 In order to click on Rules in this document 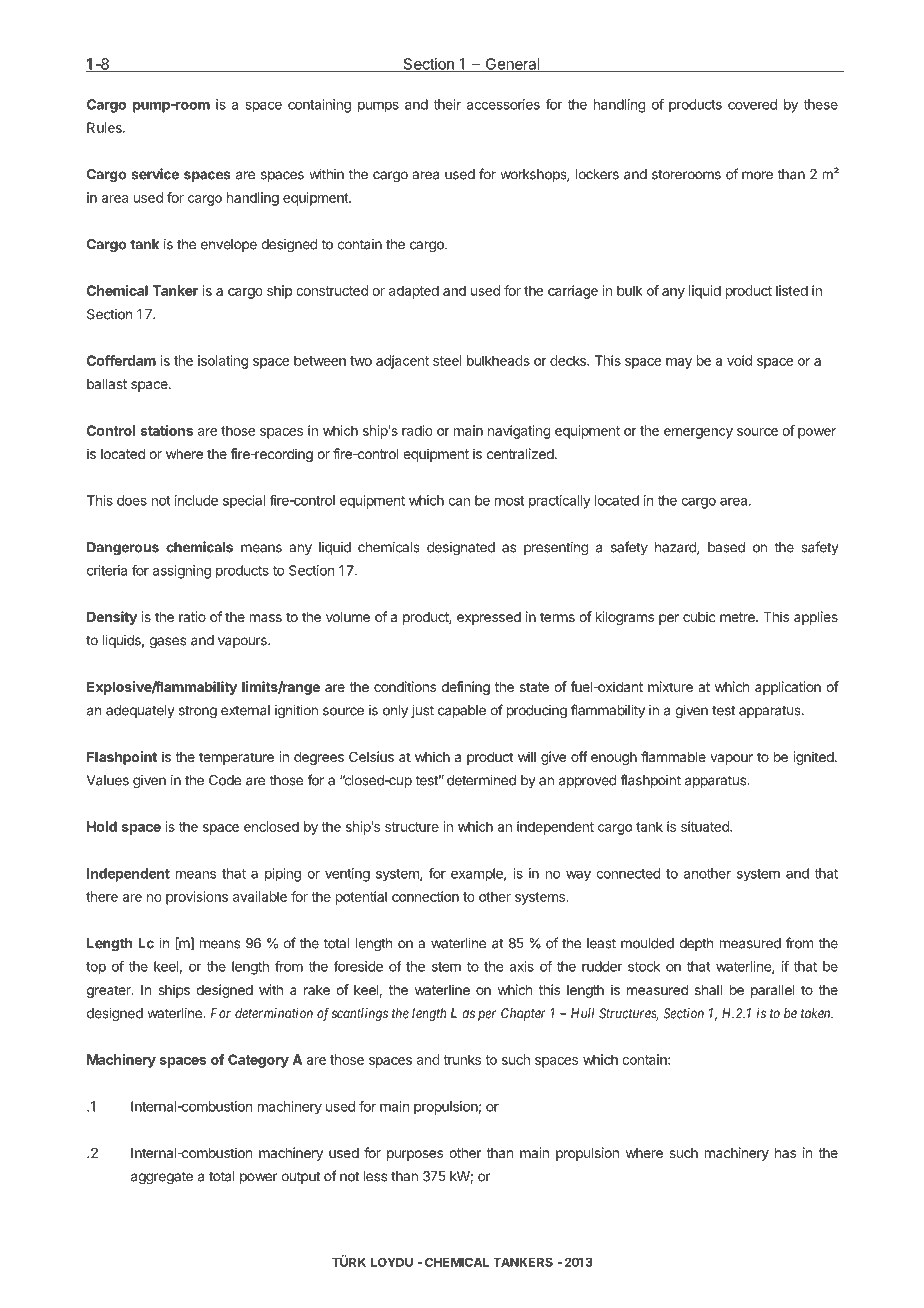, I will do `click(105, 127)`.
